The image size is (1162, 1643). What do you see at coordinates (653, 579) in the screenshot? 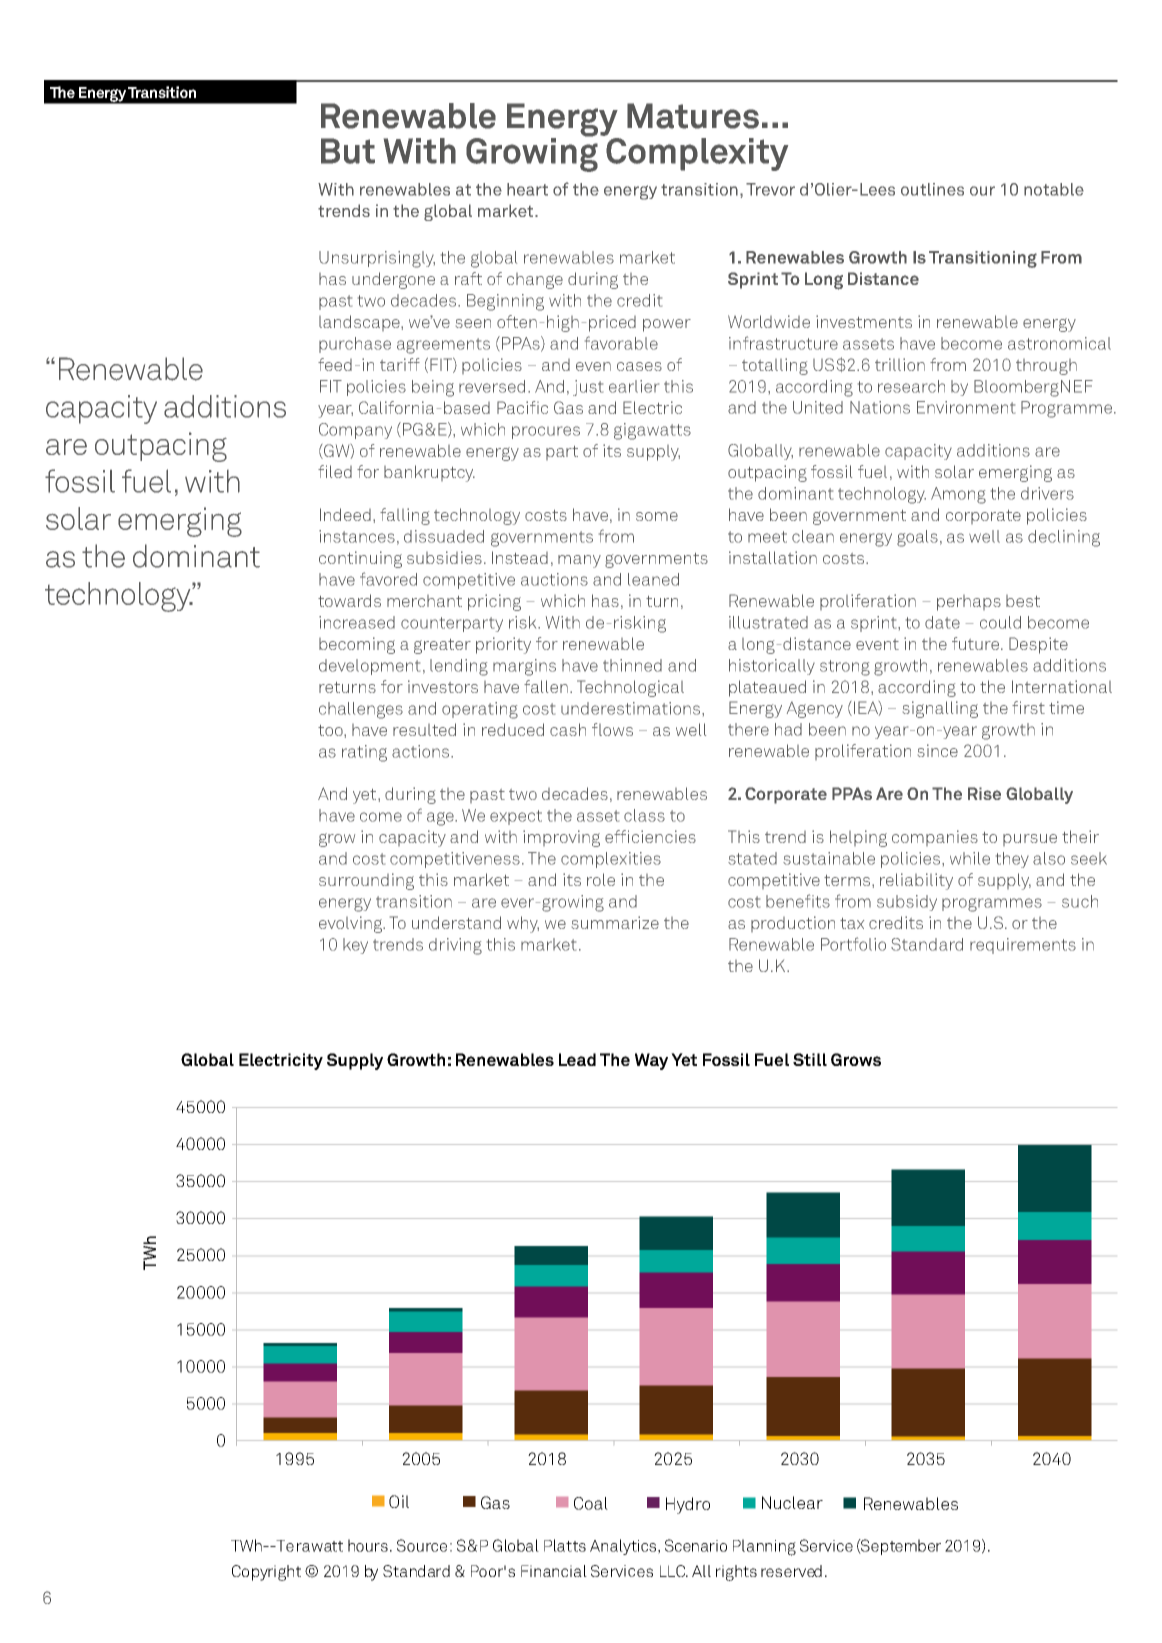
I see `leaned` at bounding box center [653, 579].
